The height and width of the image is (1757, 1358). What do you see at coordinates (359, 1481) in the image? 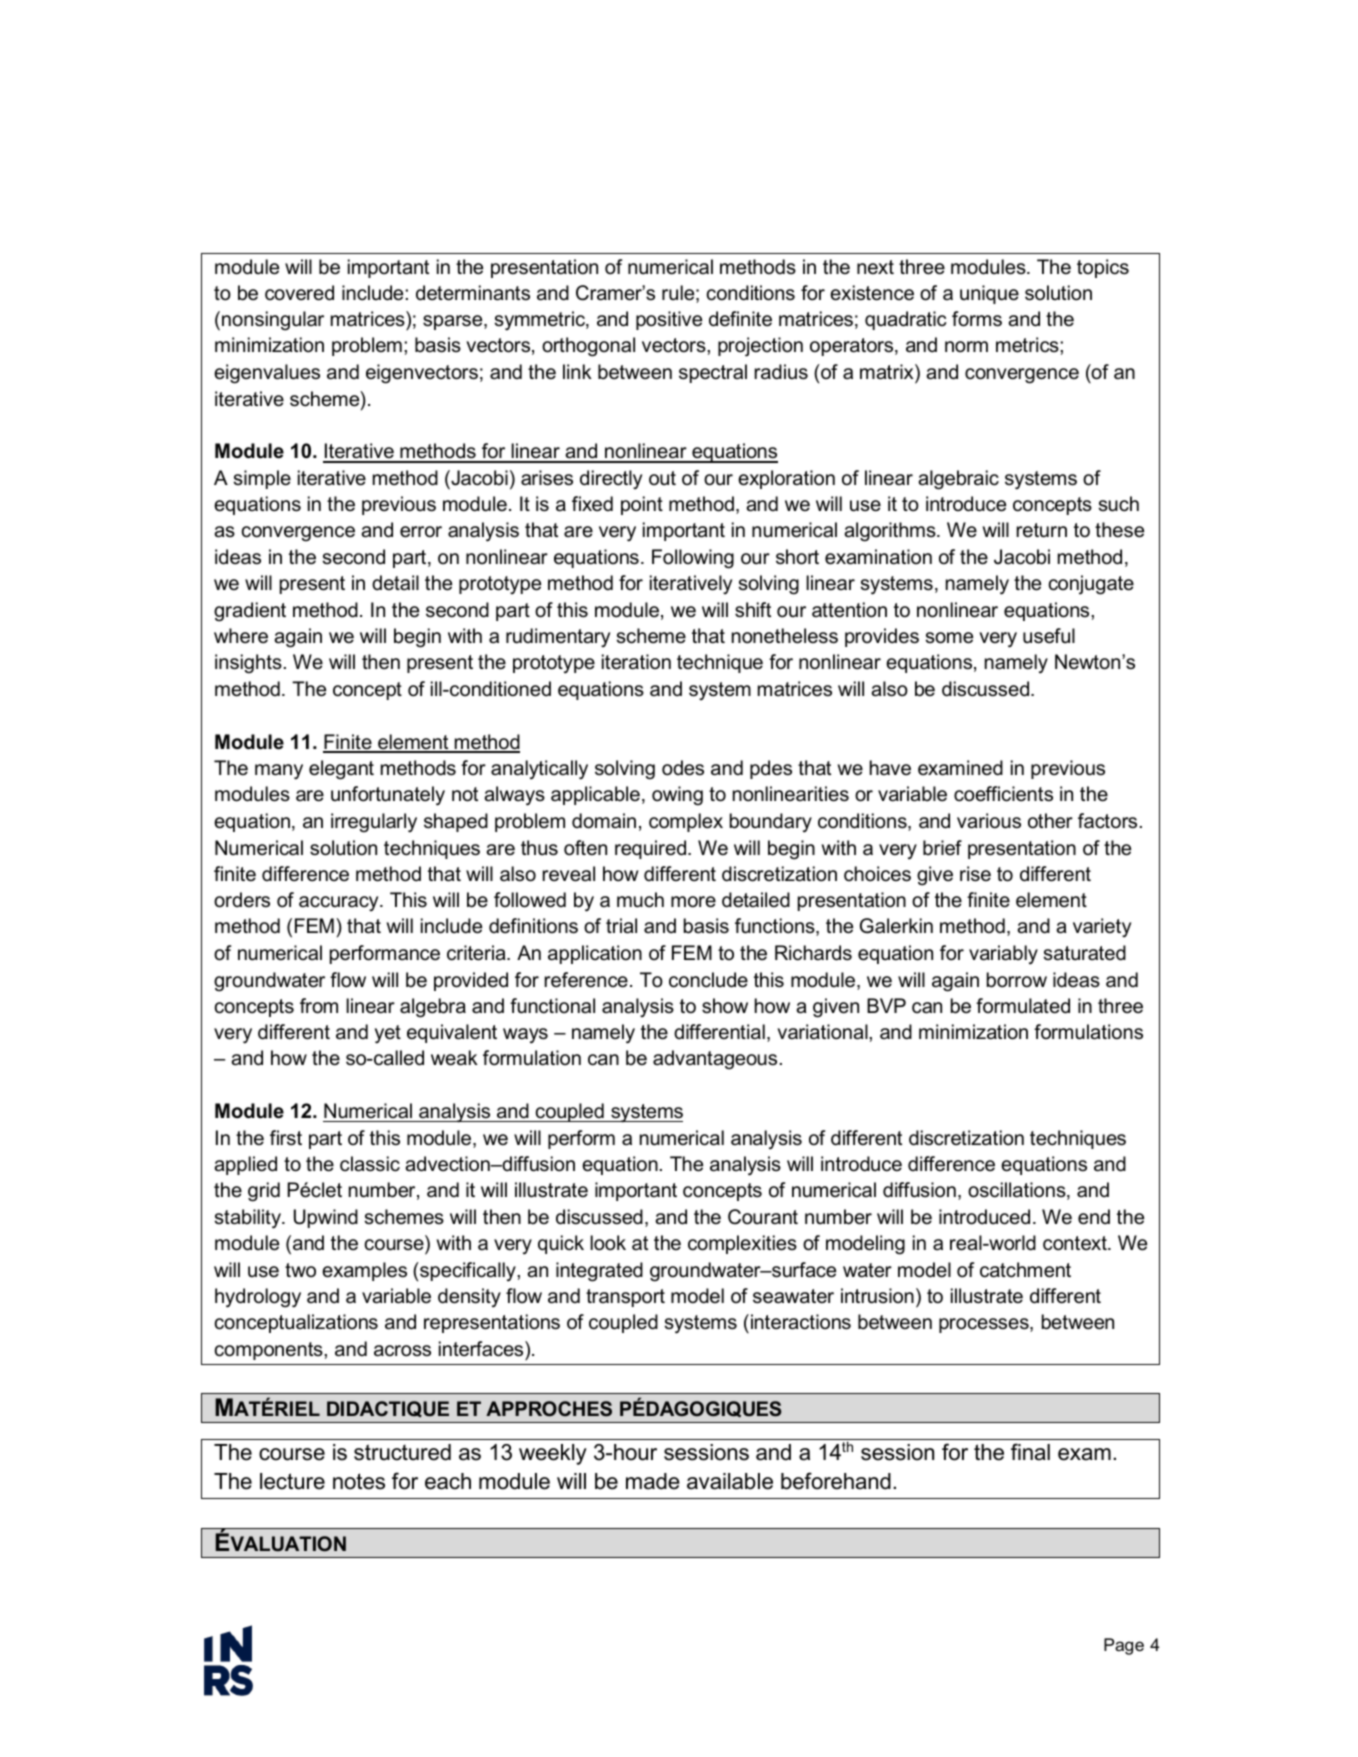
I see `notes` at bounding box center [359, 1481].
